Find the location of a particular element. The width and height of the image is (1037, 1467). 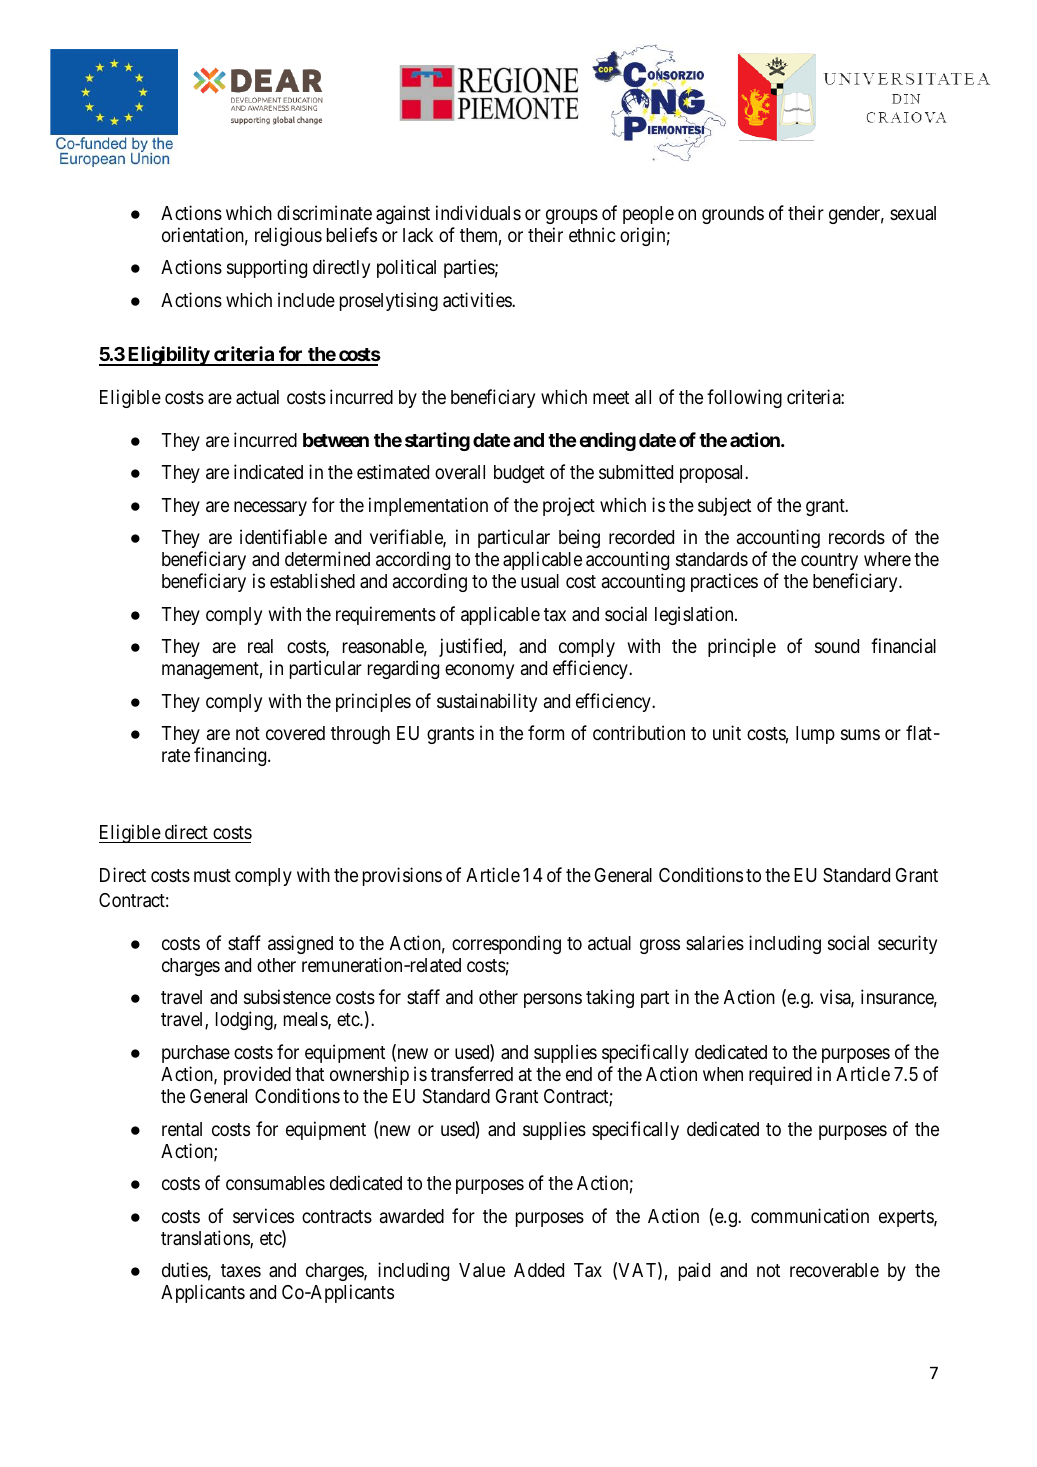

security is located at coordinates (907, 944).
